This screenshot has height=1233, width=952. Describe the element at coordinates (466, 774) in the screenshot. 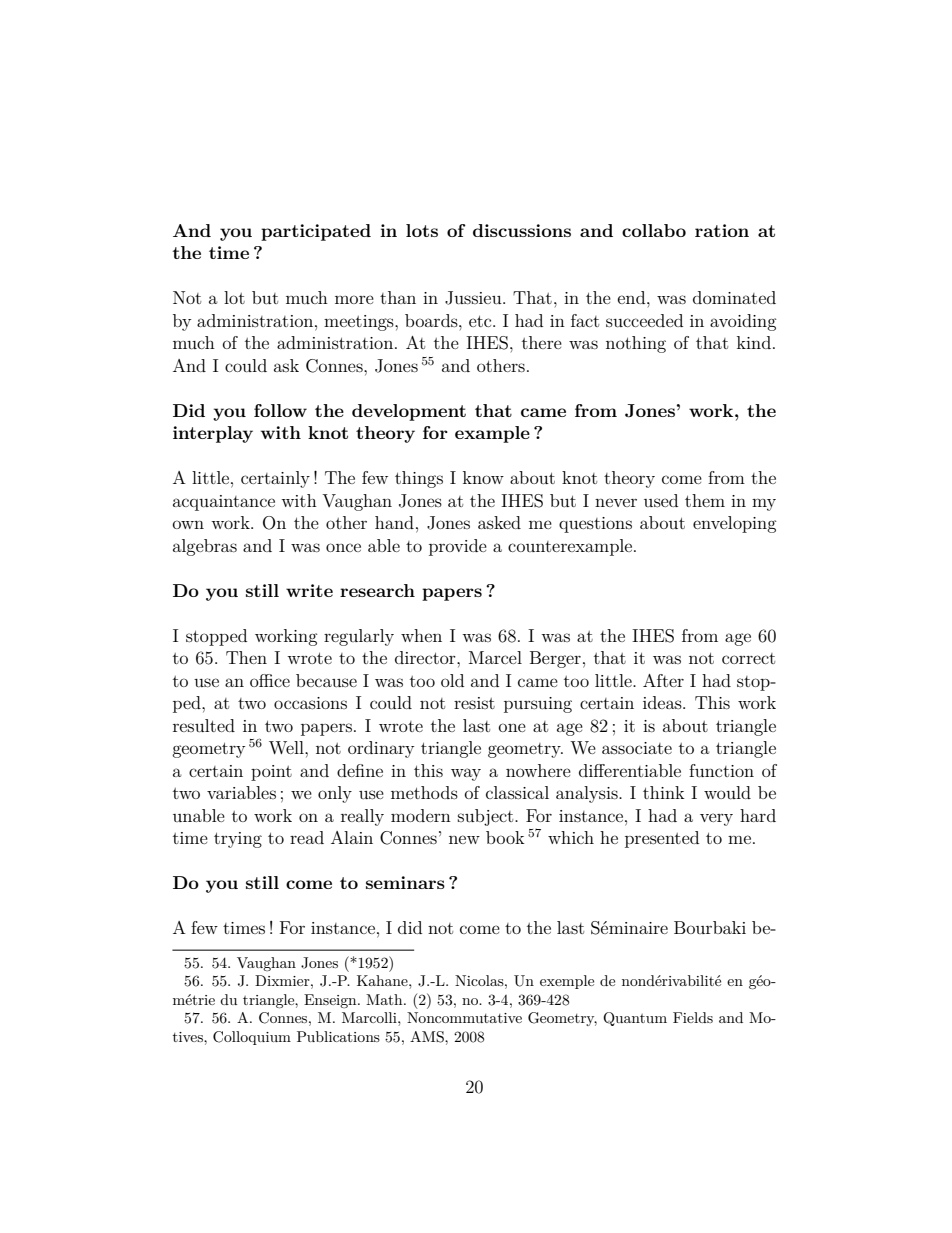

I see `way` at that location.
